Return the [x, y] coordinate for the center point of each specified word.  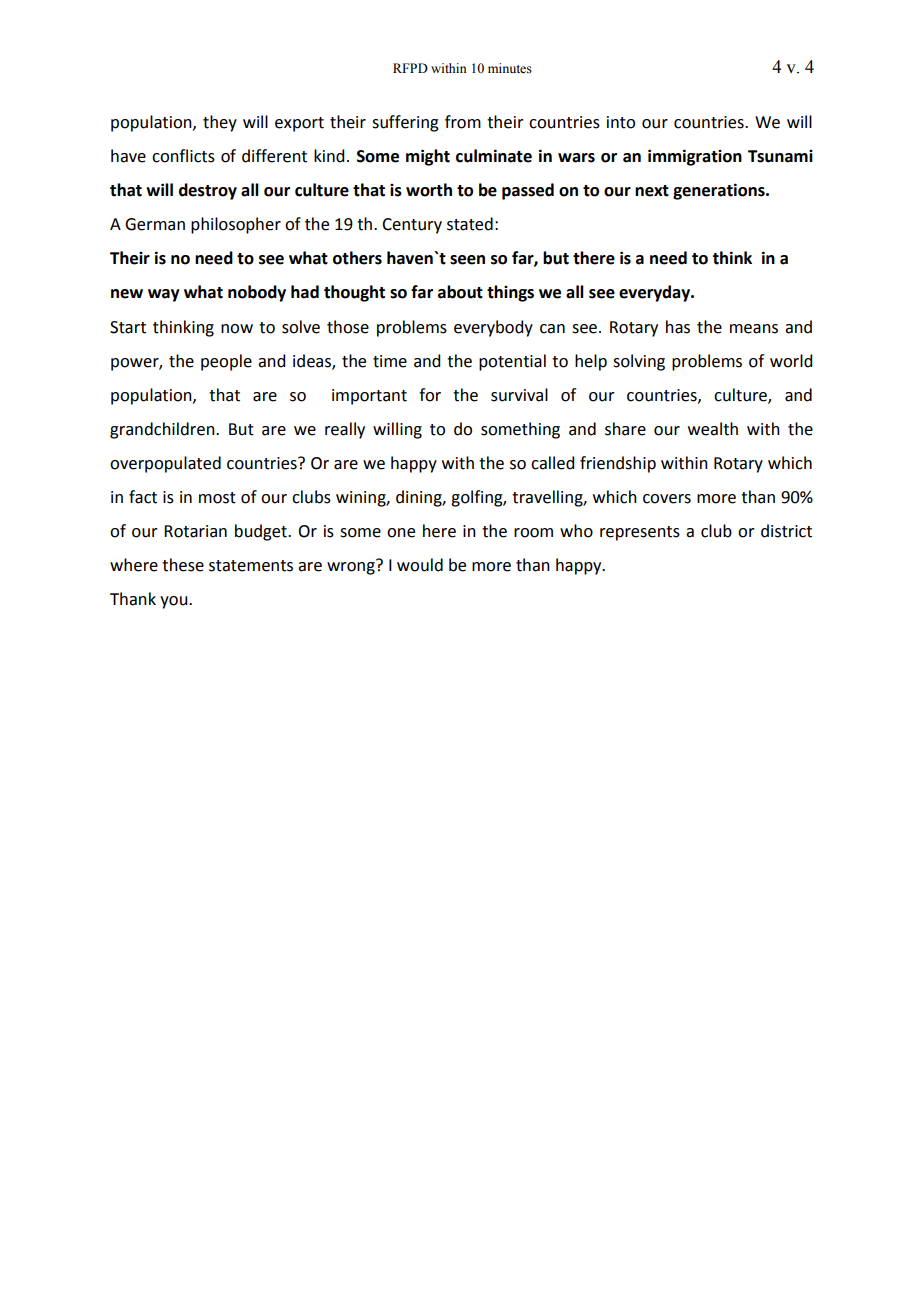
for [430, 395]
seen [467, 260]
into [621, 122]
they [220, 123]
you [175, 602]
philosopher [236, 225]
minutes [510, 68]
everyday [655, 293]
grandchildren [163, 430]
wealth [713, 429]
